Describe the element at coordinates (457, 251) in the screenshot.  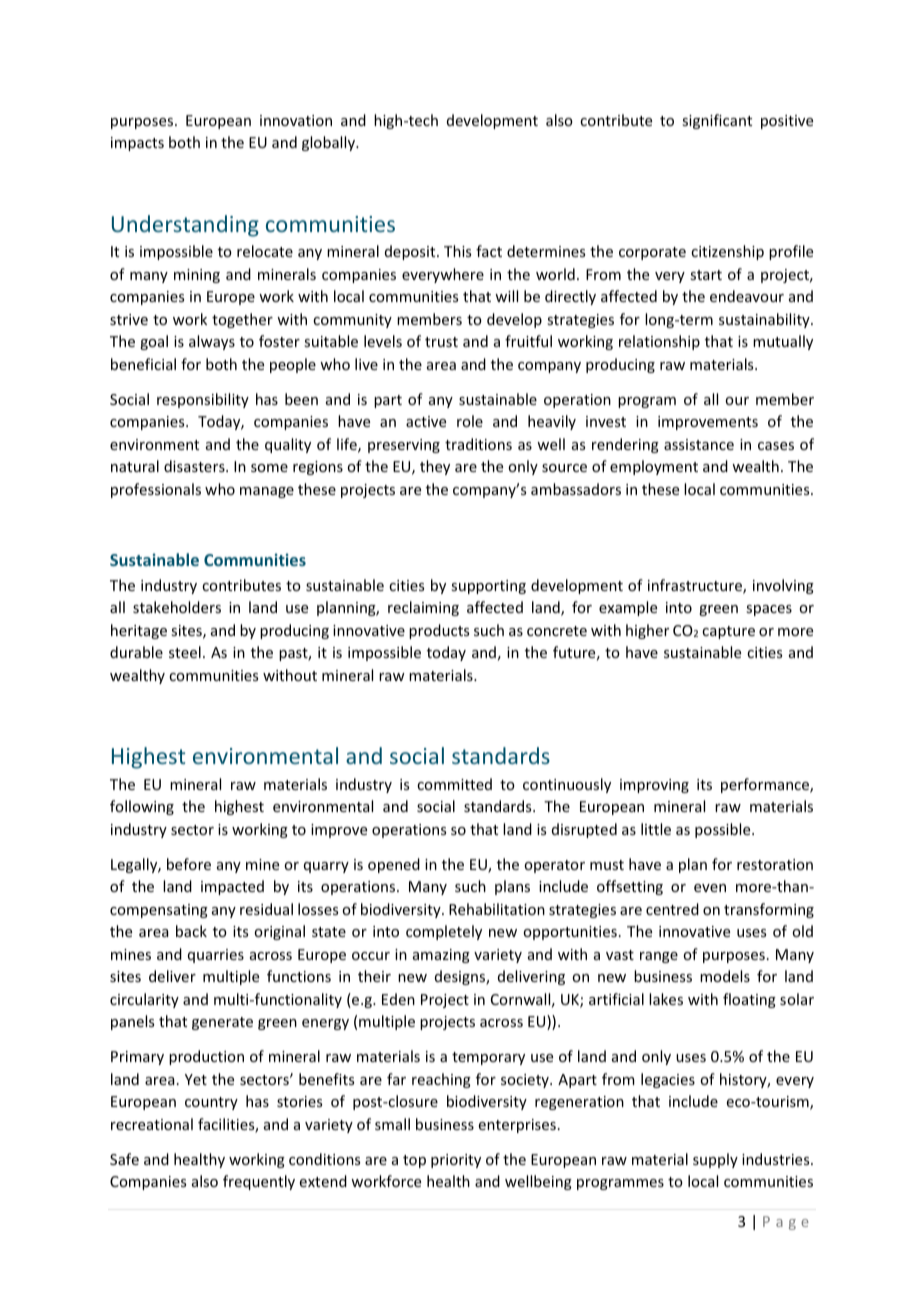
I see `This` at that location.
